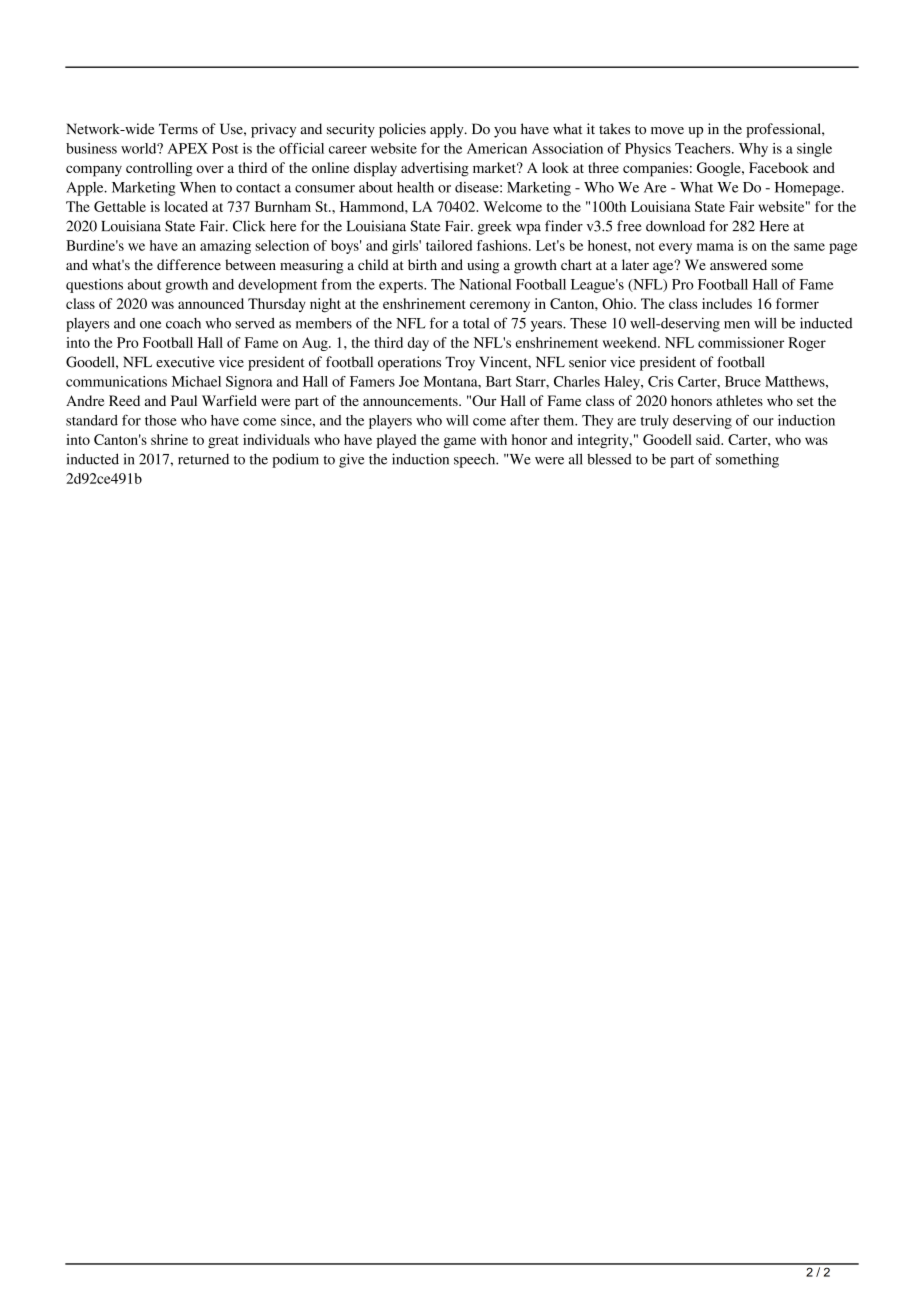  Describe the element at coordinates (715, 247) in the screenshot. I see `mama` at that location.
